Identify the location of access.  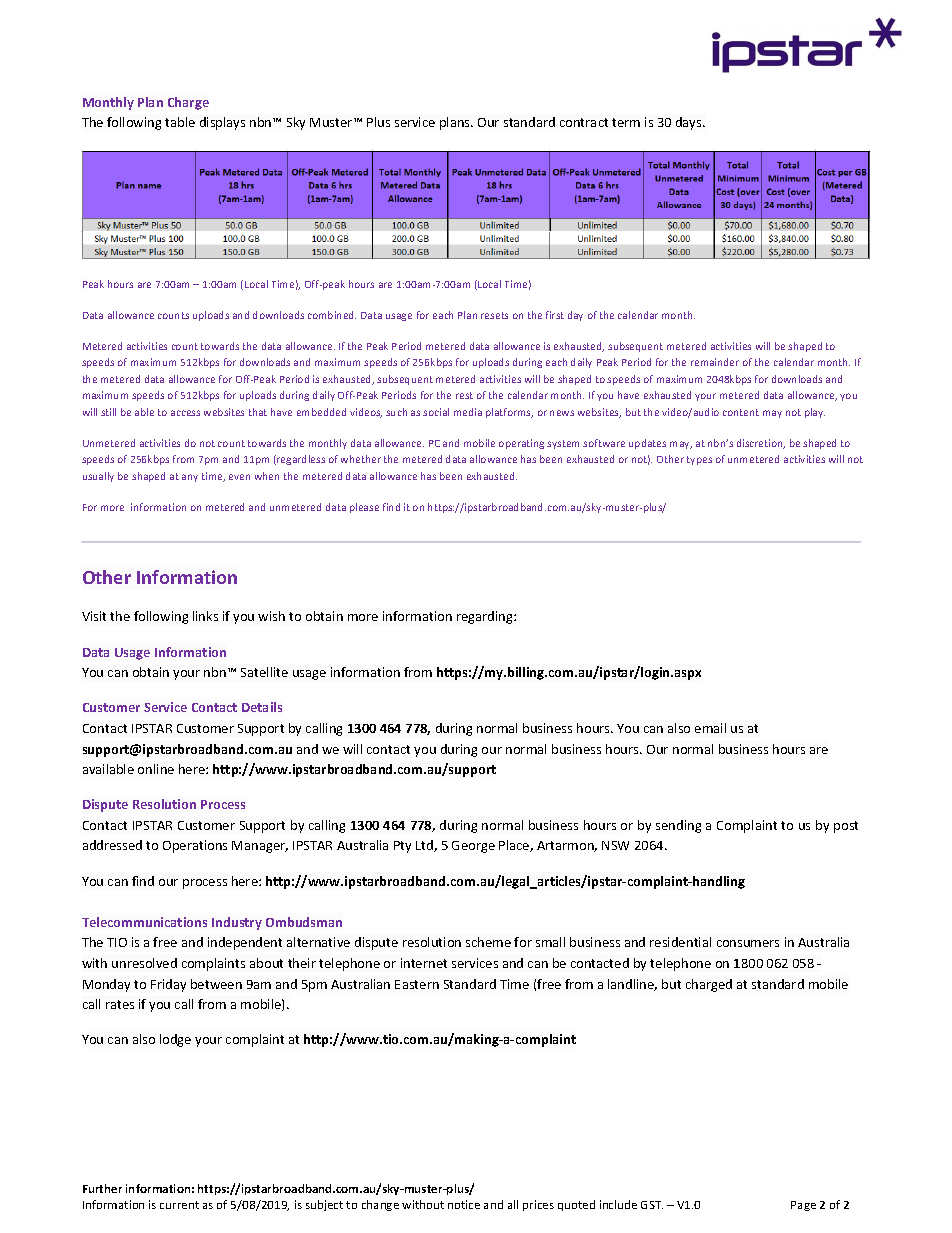
(185, 413).
